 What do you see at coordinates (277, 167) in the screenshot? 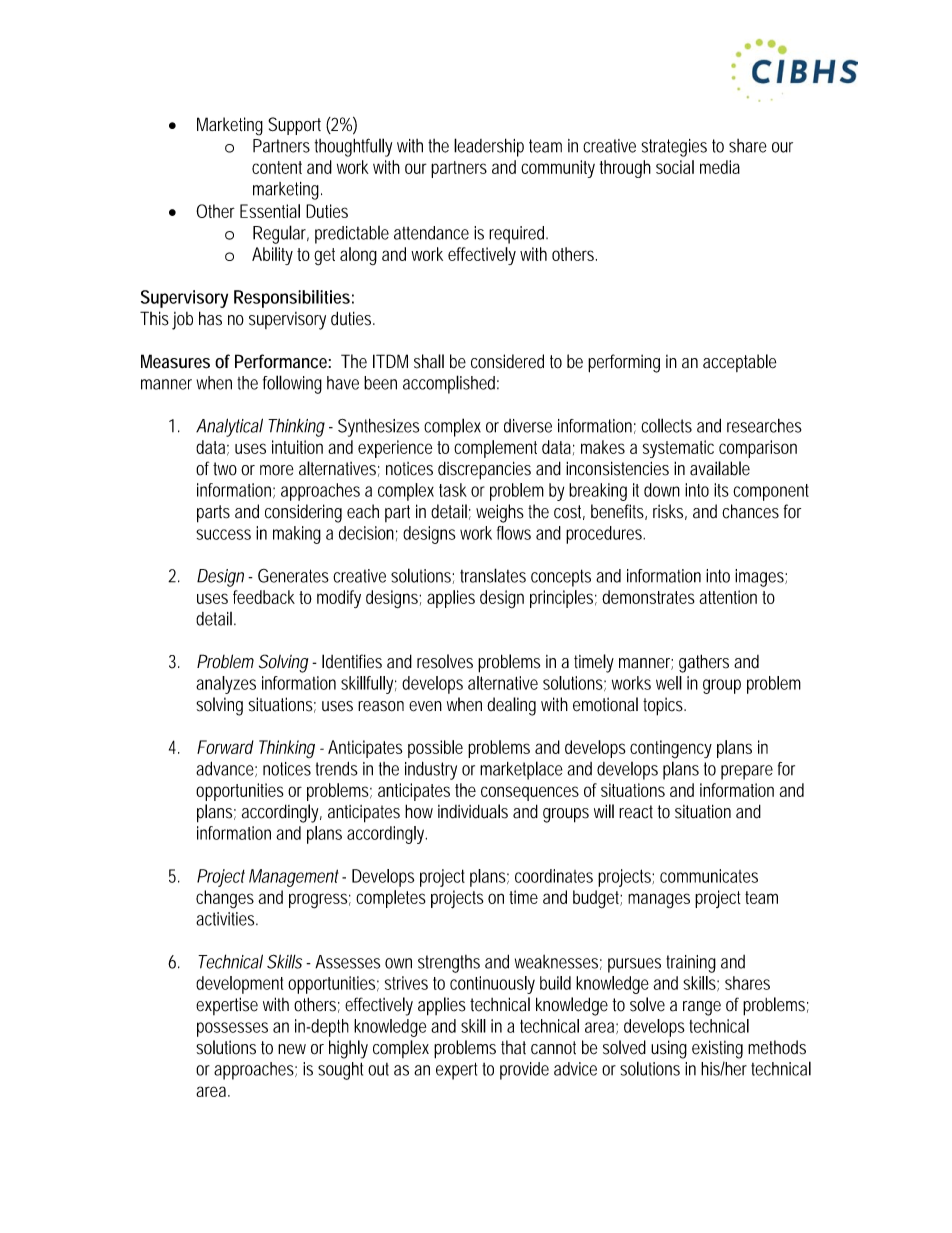
I see `content` at bounding box center [277, 167].
